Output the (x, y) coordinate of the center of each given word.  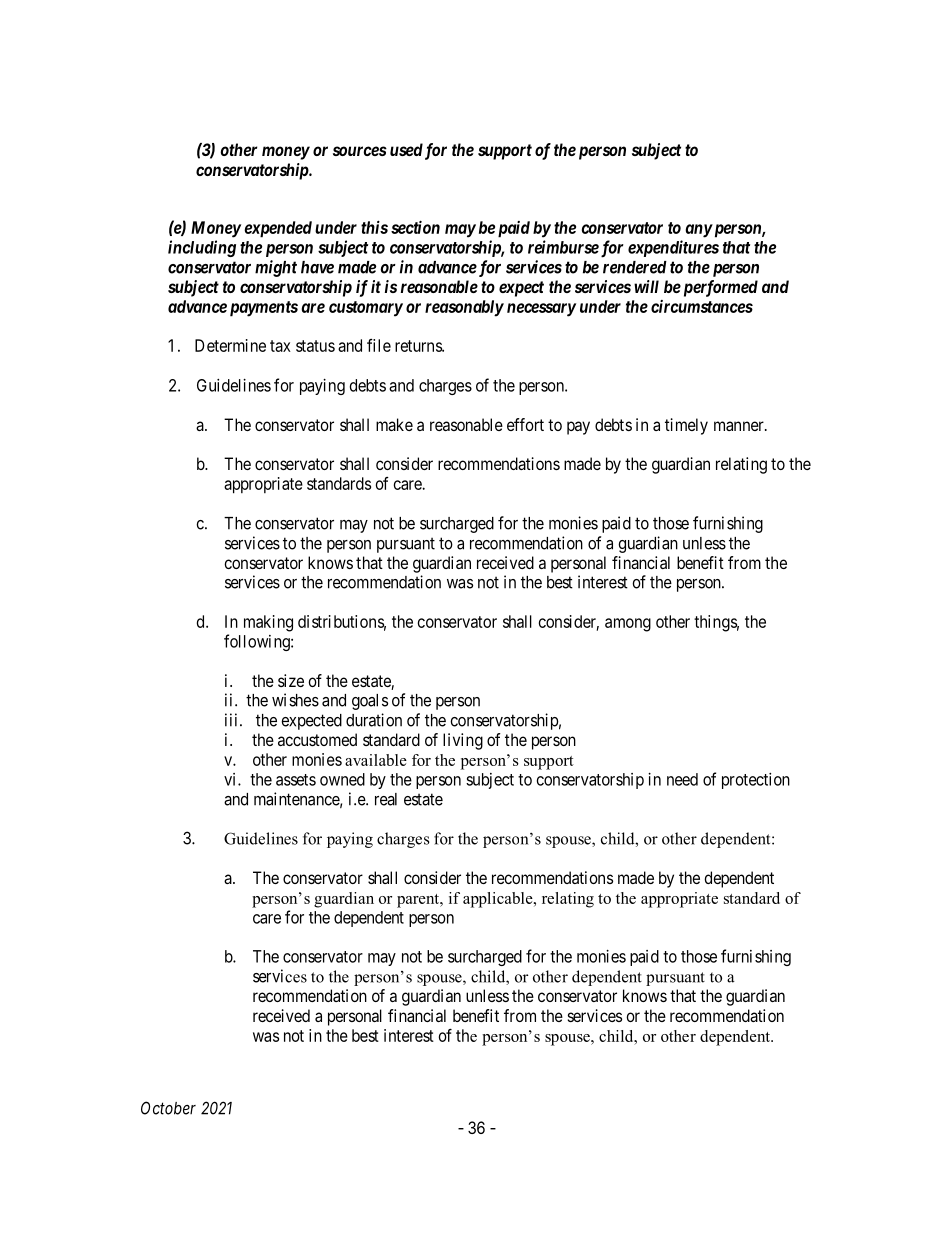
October (168, 1108)
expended (278, 229)
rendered (635, 267)
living (463, 741)
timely (686, 426)
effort (525, 424)
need (682, 779)
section (415, 227)
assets (296, 780)
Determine (230, 345)
